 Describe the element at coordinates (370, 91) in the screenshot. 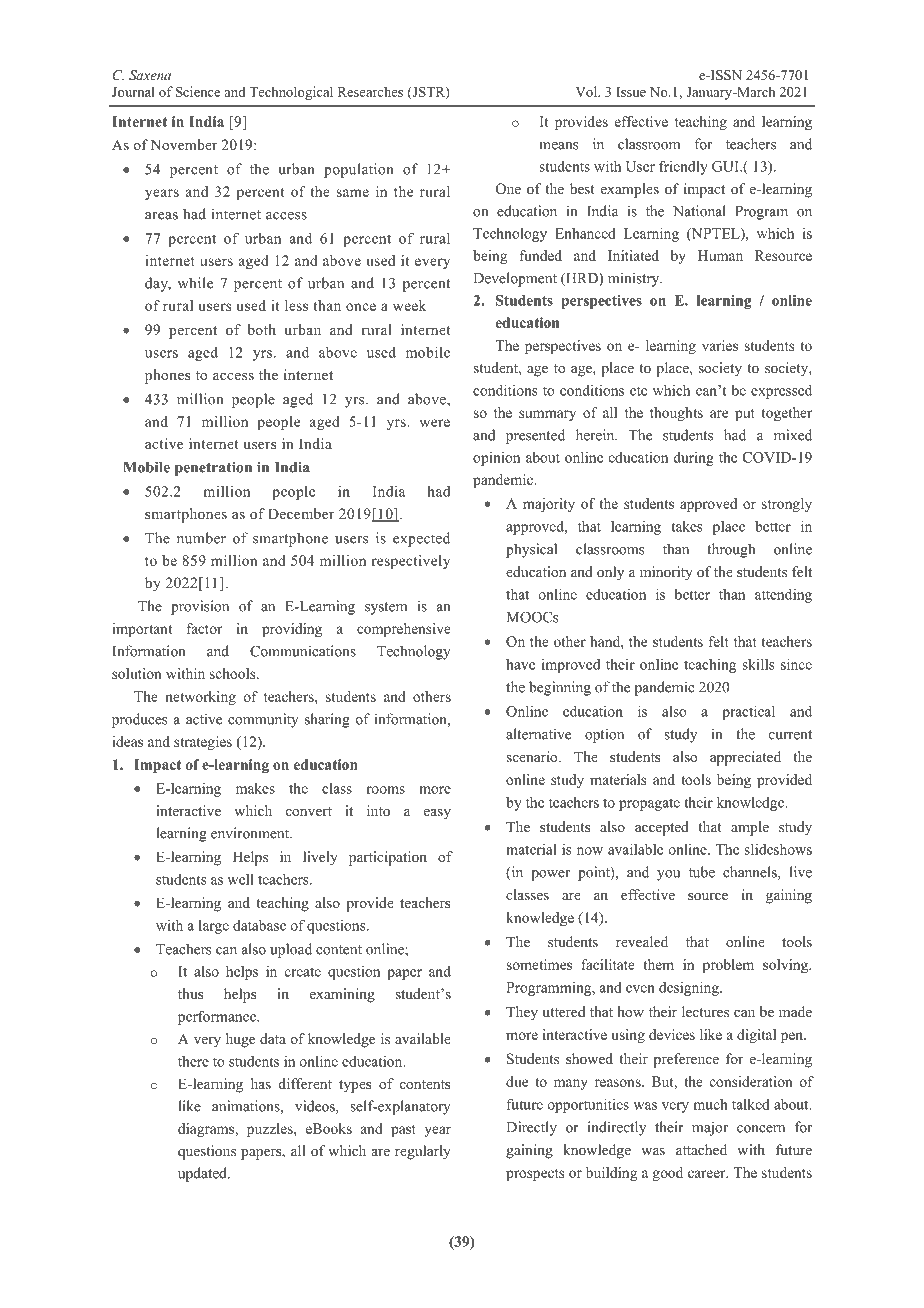

I see `Researches` at that location.
